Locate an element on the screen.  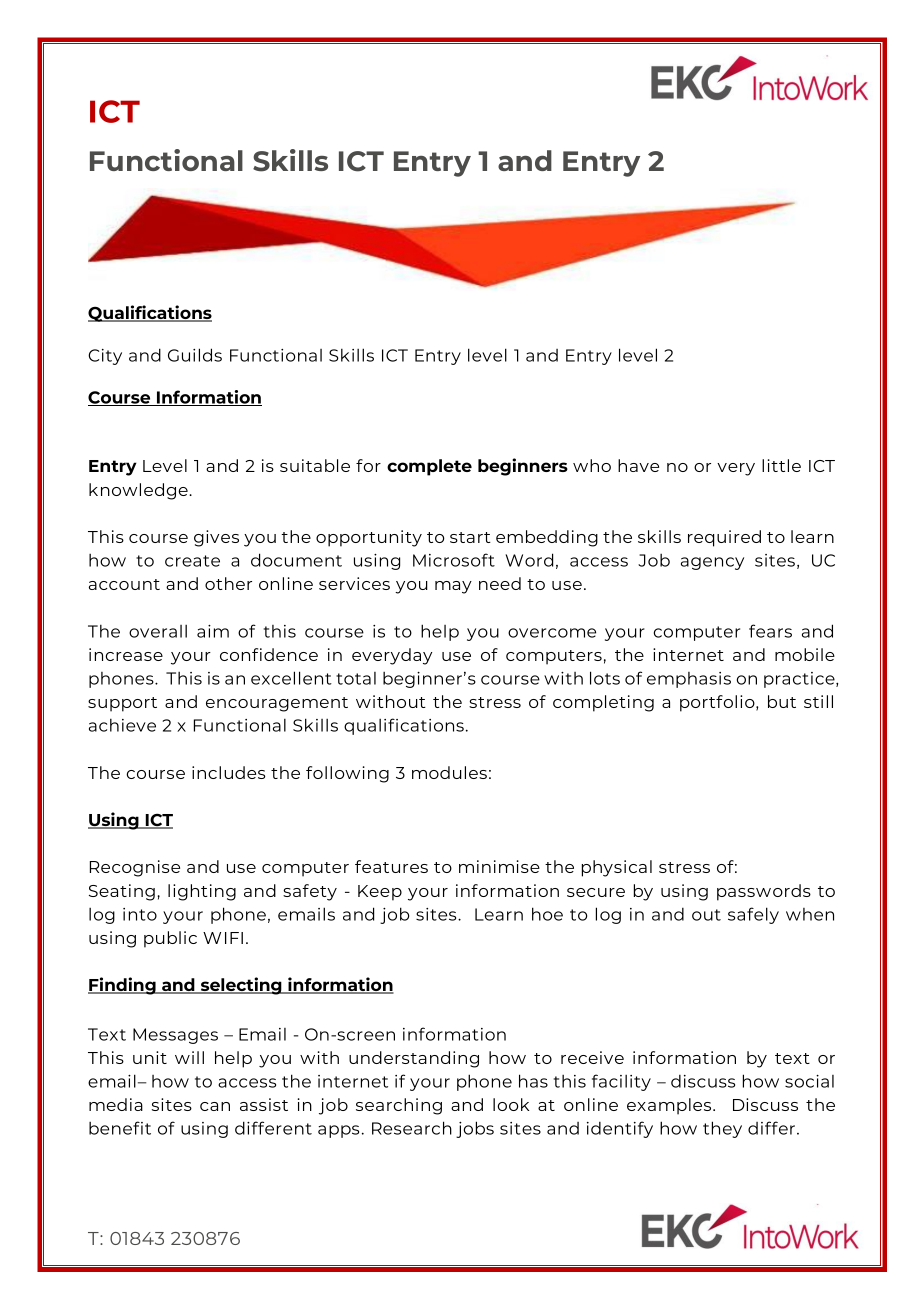
but is located at coordinates (782, 701).
